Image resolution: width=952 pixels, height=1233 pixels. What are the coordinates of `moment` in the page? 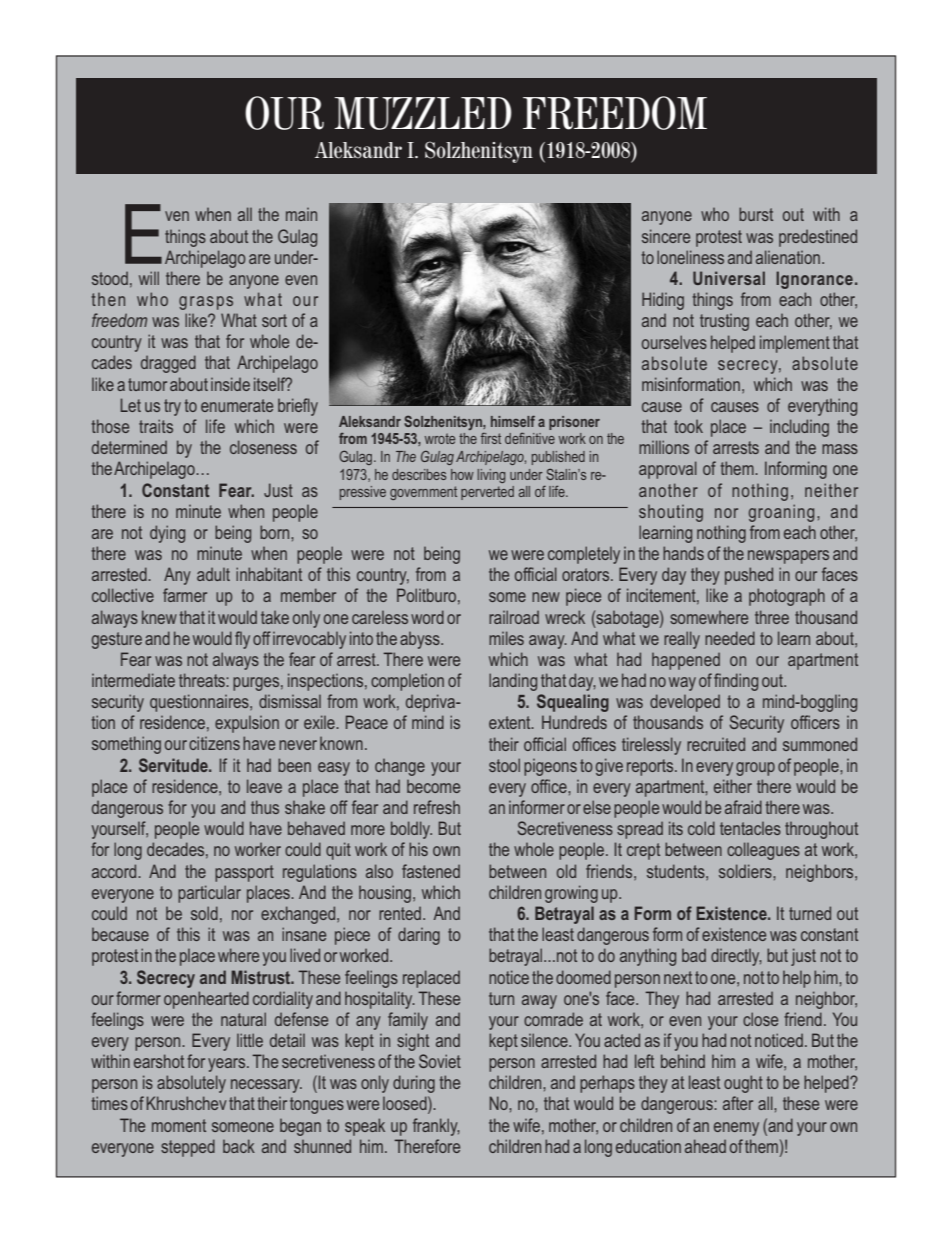 It's located at (179, 1125).
